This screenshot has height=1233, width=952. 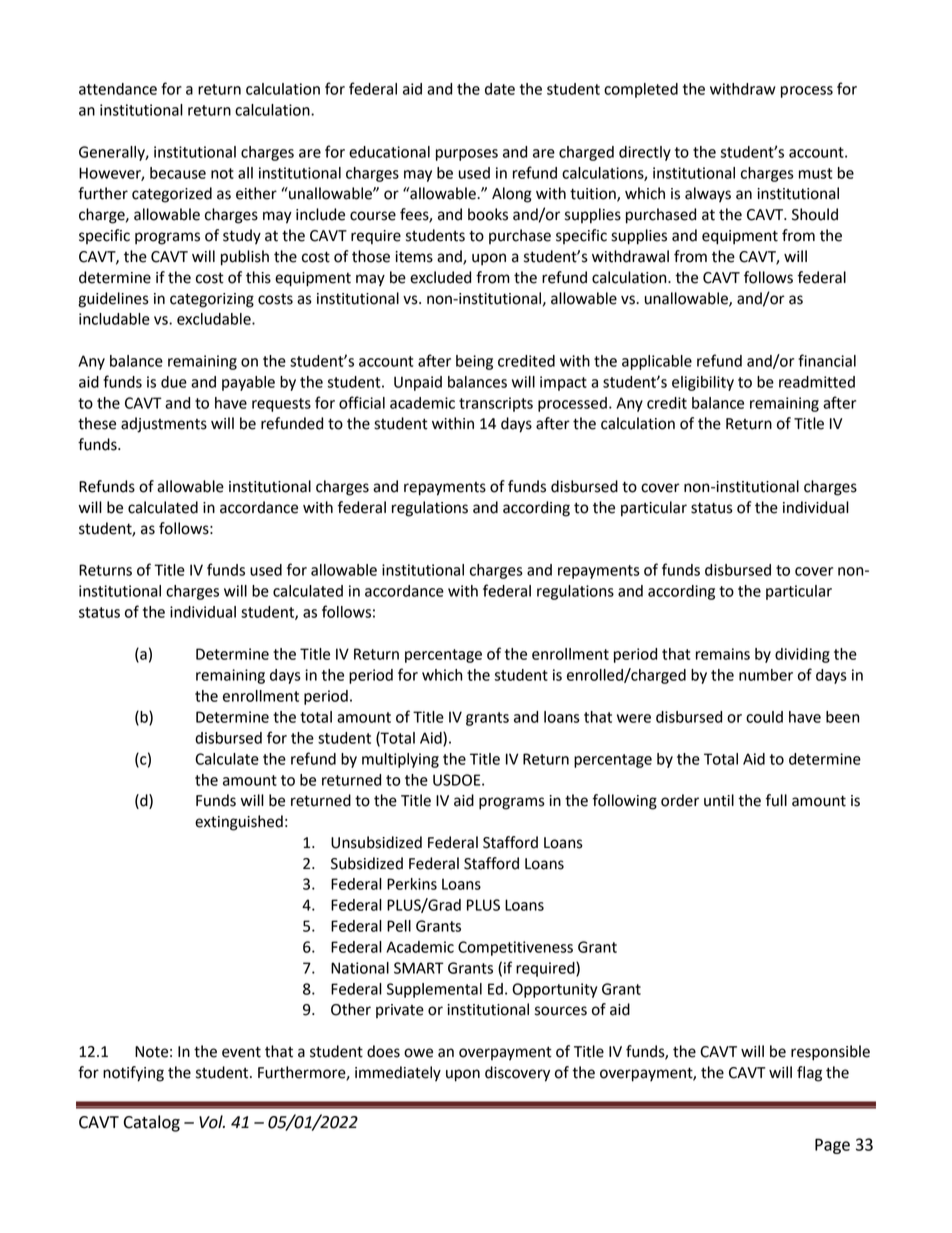 What do you see at coordinates (703, 383) in the screenshot?
I see `eligibility` at bounding box center [703, 383].
